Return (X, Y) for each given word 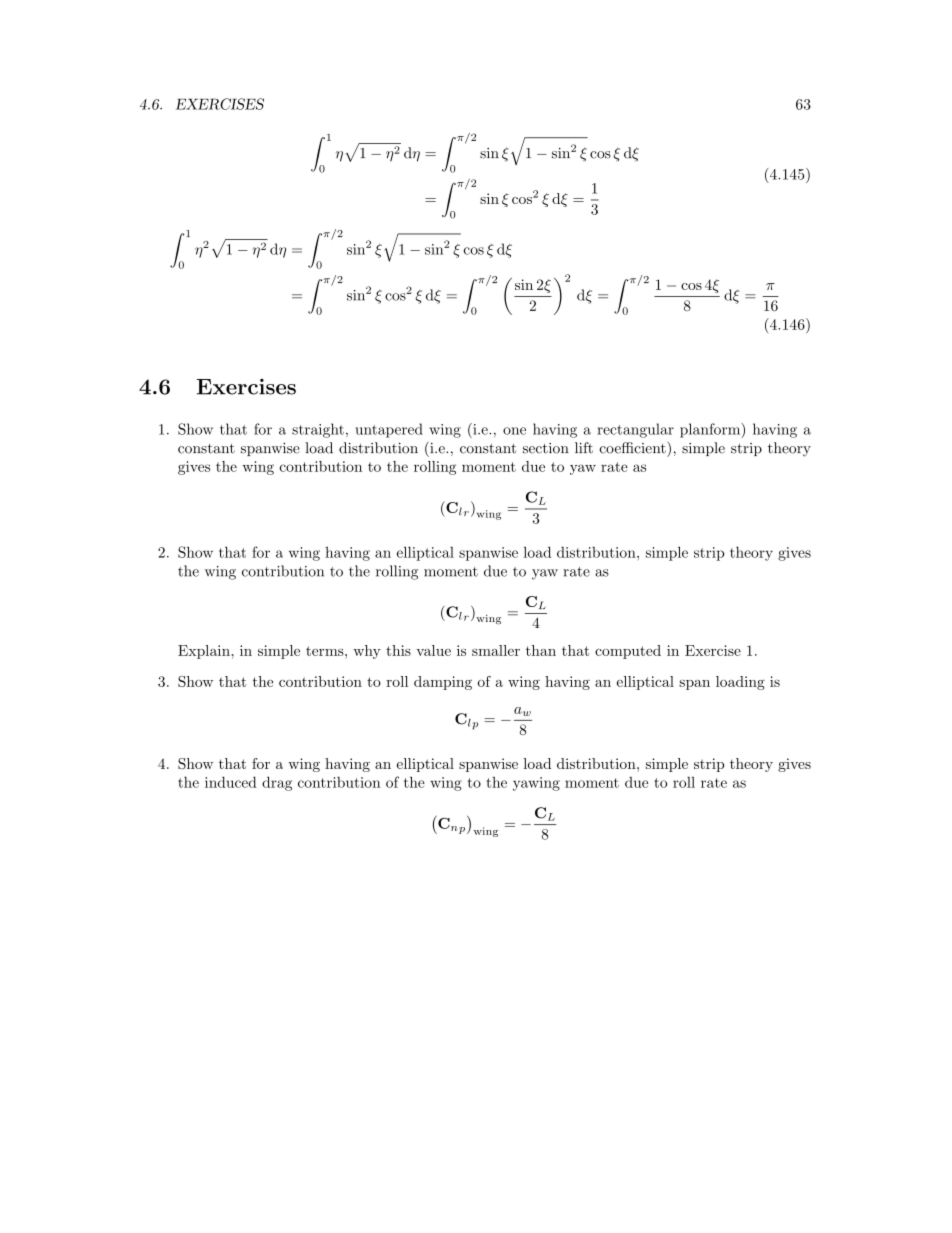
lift (584, 448)
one (514, 431)
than (541, 650)
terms (326, 651)
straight (318, 430)
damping (443, 683)
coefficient (633, 447)
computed (628, 652)
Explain (205, 652)
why (367, 652)
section (546, 448)
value (433, 650)
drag (277, 783)
